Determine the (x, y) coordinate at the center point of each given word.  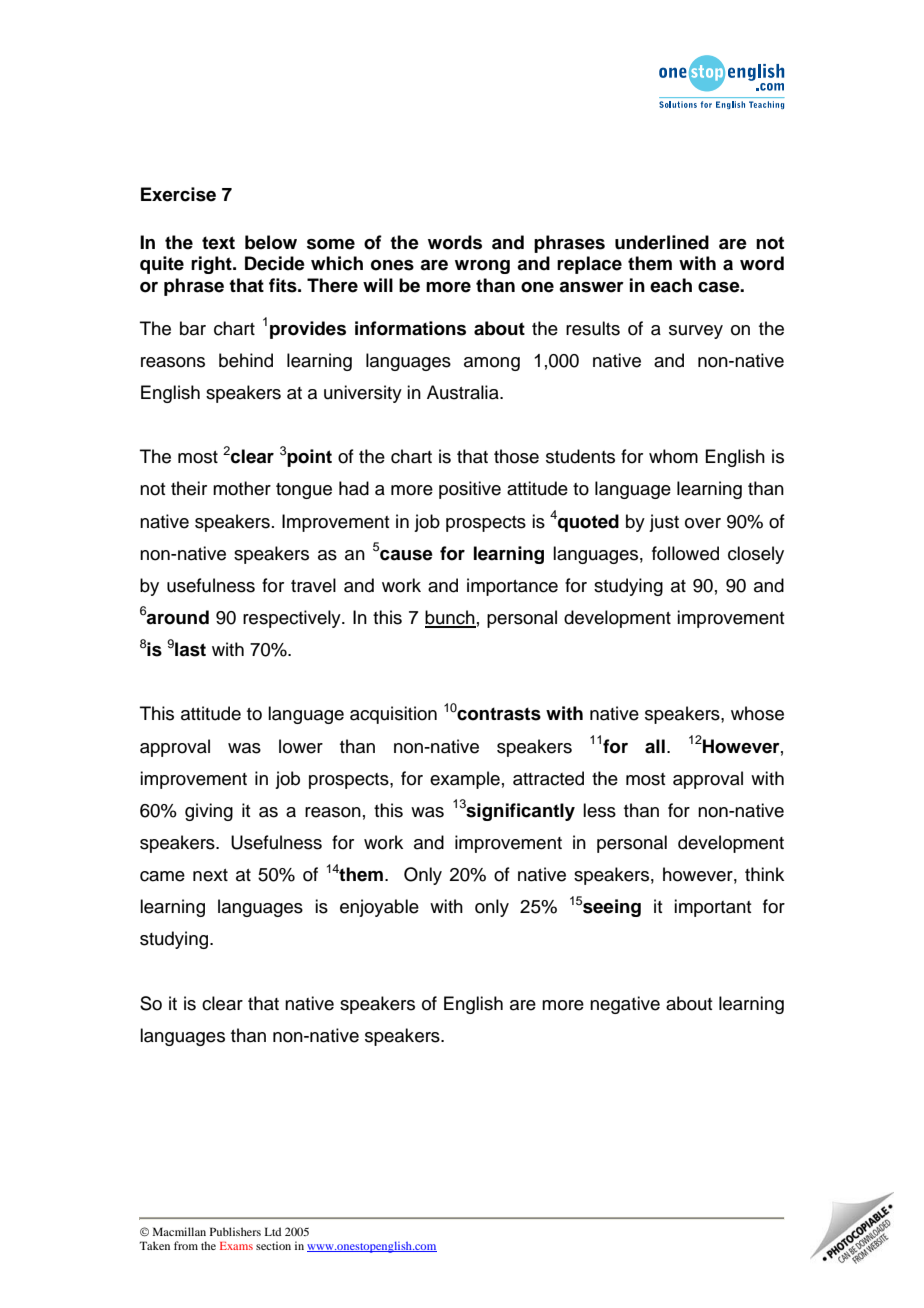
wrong (482, 267)
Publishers (235, 1231)
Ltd (272, 1231)
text (218, 243)
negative (625, 1005)
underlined (662, 242)
